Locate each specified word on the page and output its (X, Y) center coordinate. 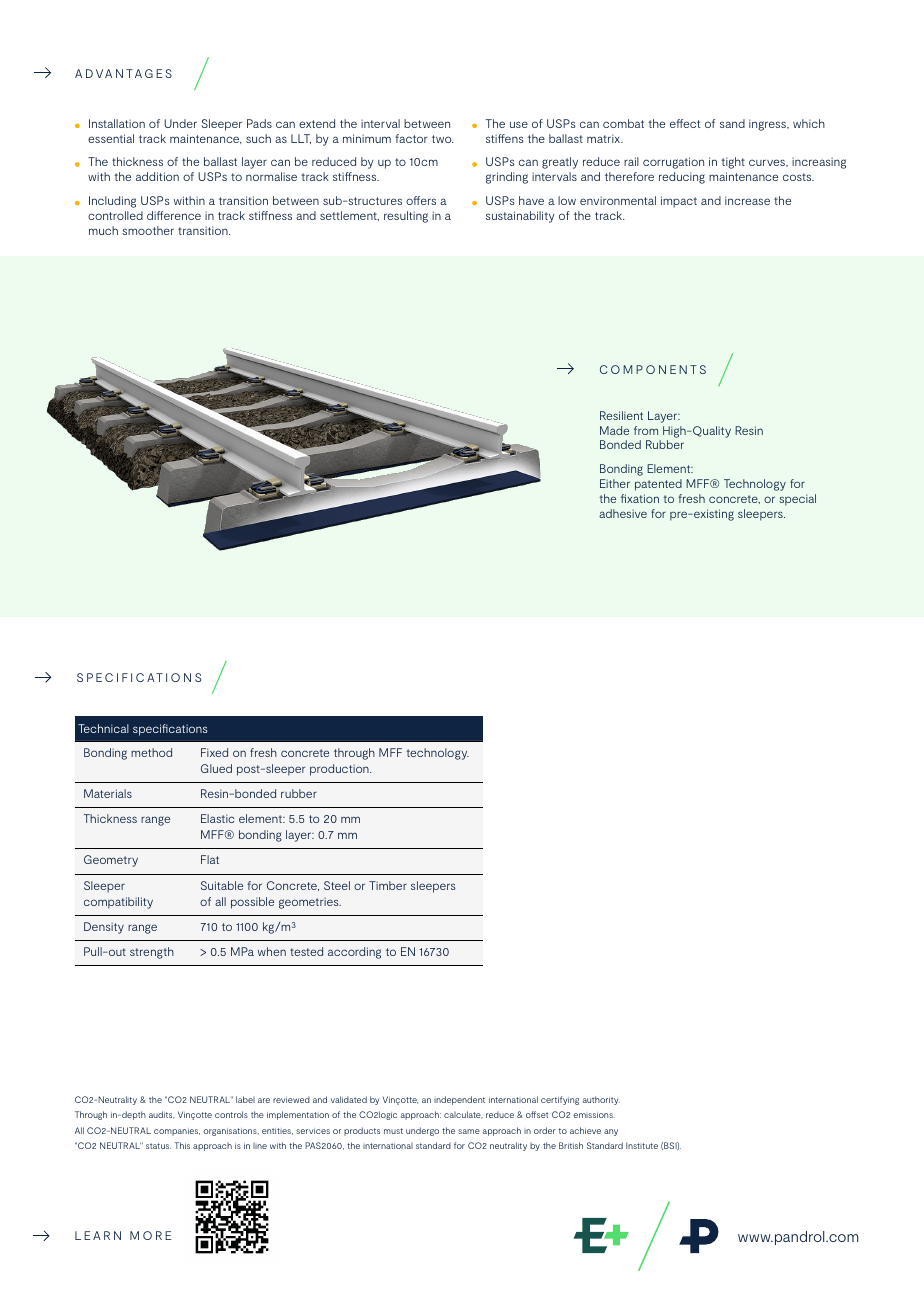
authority (601, 1100)
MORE (150, 1235)
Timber (388, 885)
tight (733, 163)
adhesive (623, 513)
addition (157, 176)
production (340, 770)
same (469, 1131)
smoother (148, 230)
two (442, 139)
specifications (170, 730)
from (646, 430)
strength (152, 953)
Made (614, 430)
